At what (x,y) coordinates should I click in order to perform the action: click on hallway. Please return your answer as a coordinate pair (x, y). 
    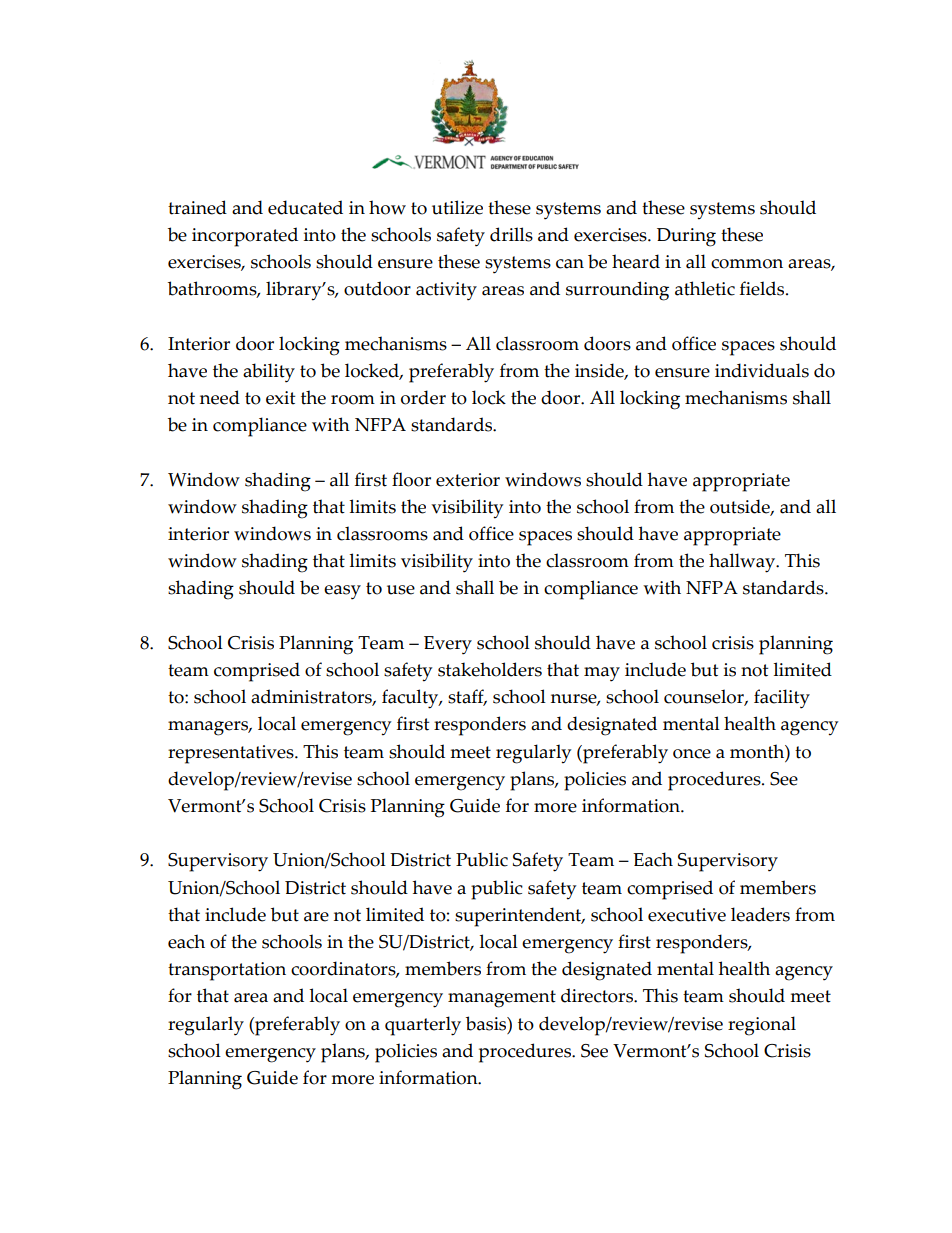
    Looking at the image, I should click on (743, 563).
